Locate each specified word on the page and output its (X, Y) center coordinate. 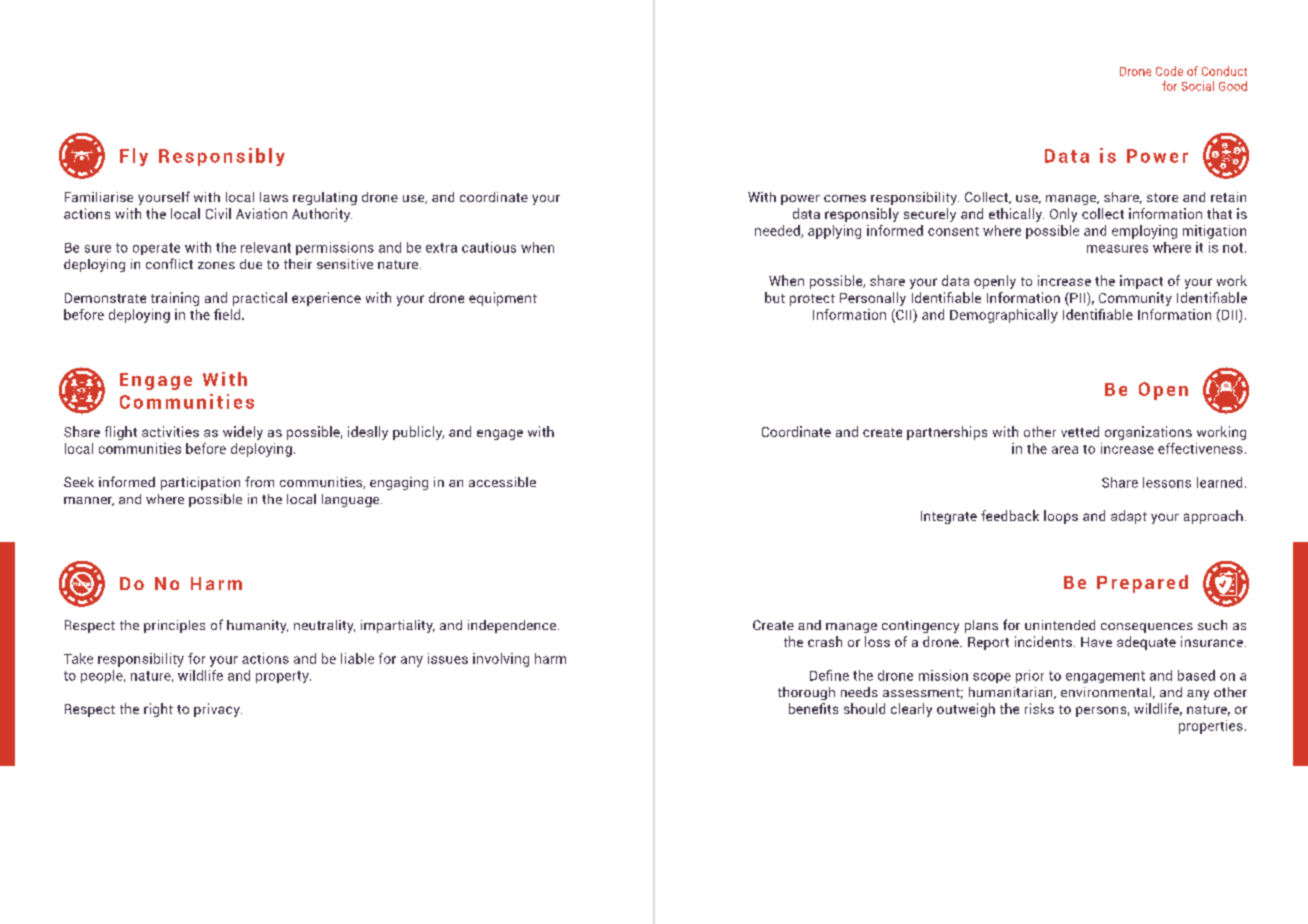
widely (243, 433)
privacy (218, 710)
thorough (806, 693)
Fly (134, 157)
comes (845, 198)
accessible (502, 482)
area (1065, 450)
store (1162, 197)
